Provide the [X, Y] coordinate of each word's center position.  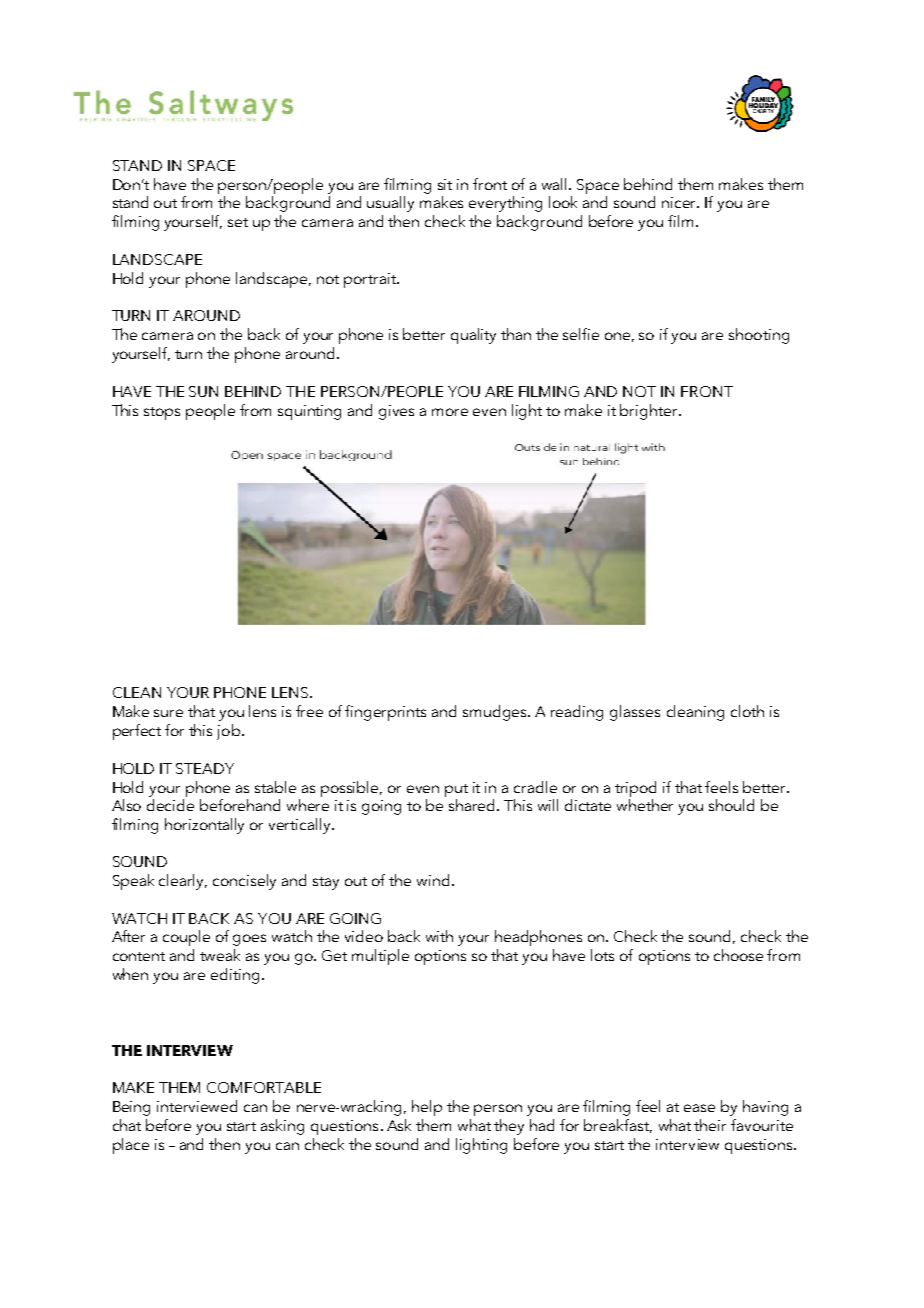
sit [445, 184]
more [450, 412]
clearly [183, 882]
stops [162, 413]
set [238, 222]
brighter [650, 412]
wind [433, 880]
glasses [635, 713]
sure [168, 713]
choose [738, 955]
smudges [496, 713]
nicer [680, 202]
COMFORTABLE [264, 1087]
